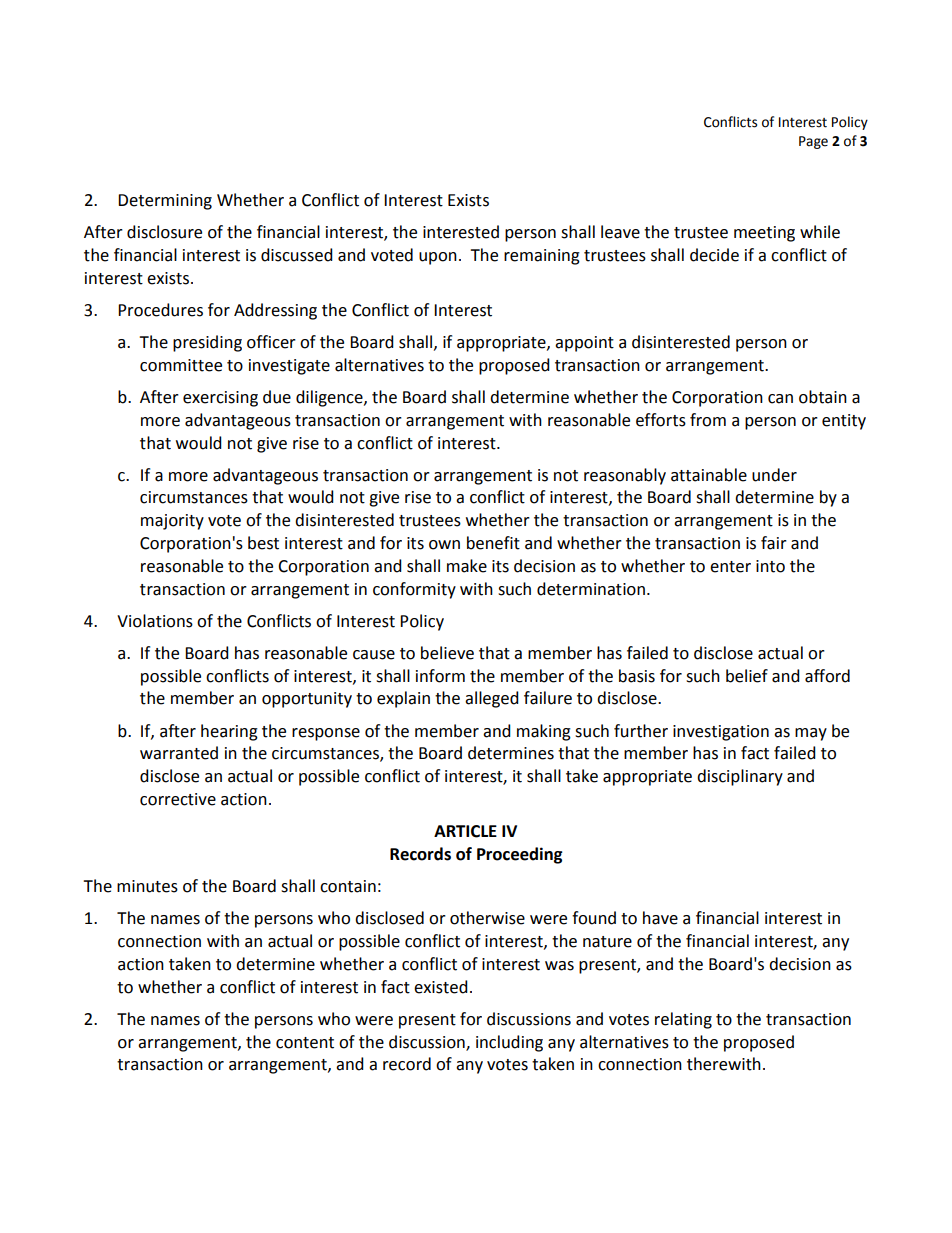  What do you see at coordinates (220, 399) in the page?
I see `exercising` at bounding box center [220, 399].
